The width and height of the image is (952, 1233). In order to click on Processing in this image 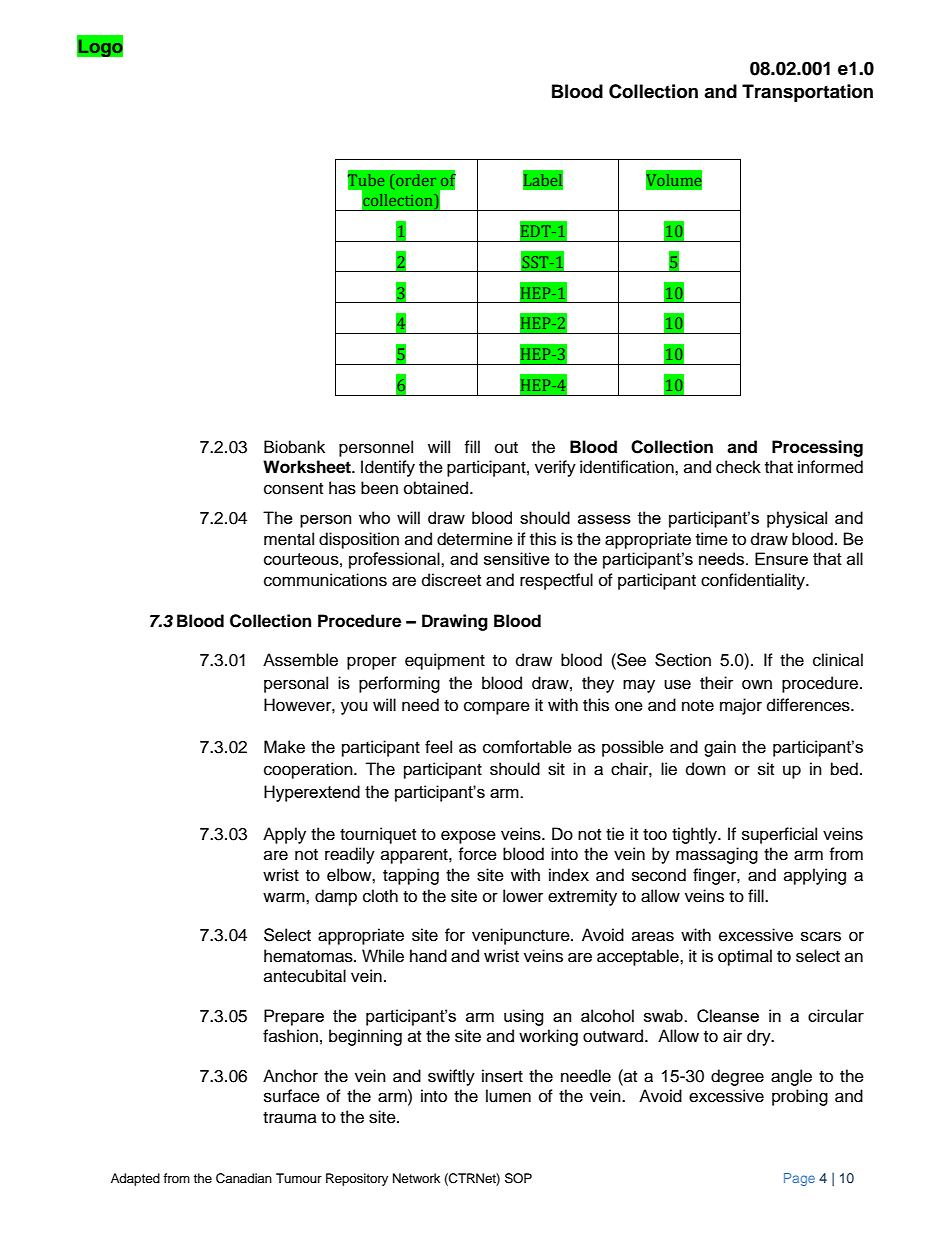, I will do `click(817, 448)`.
